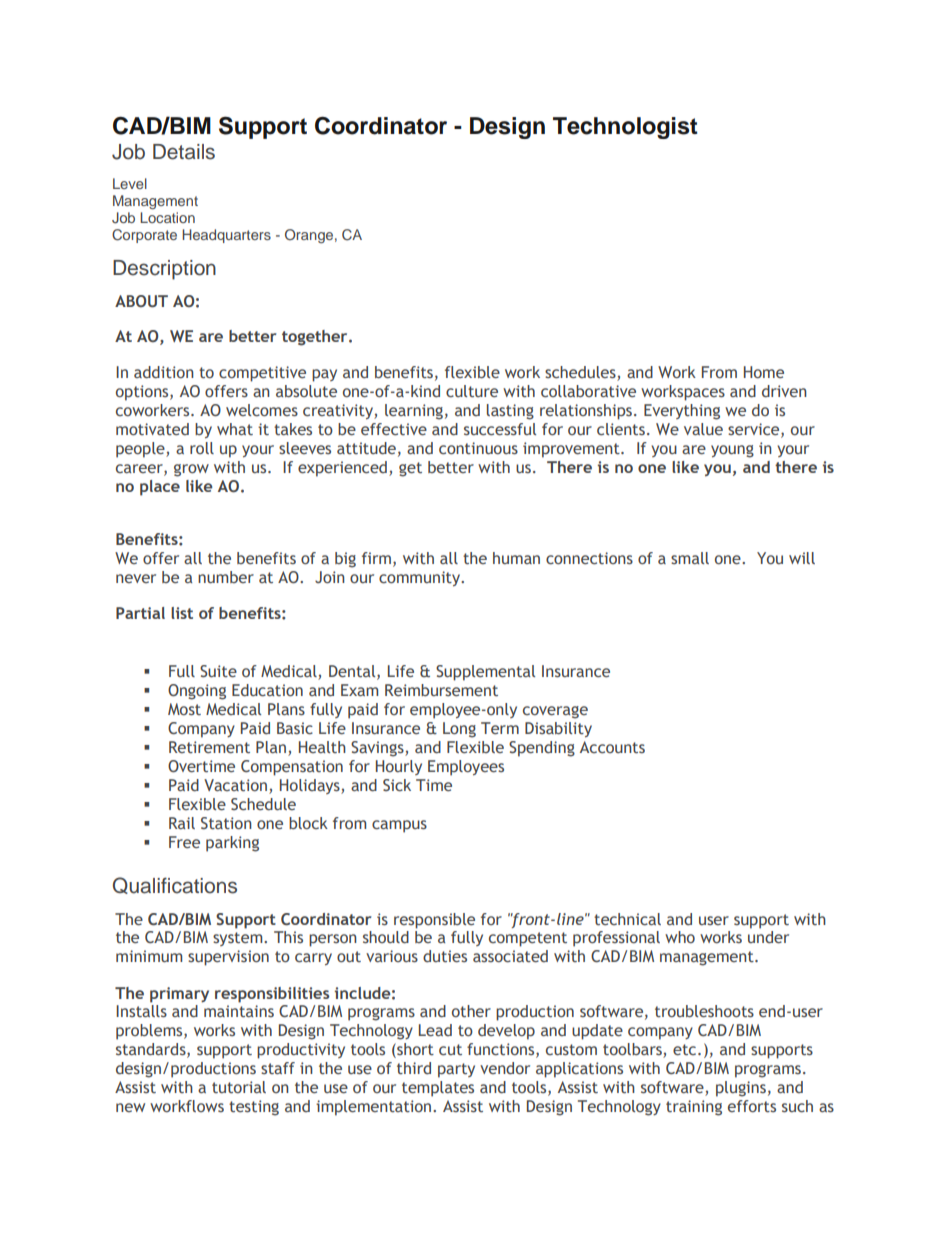  I want to click on addition, so click(164, 372).
